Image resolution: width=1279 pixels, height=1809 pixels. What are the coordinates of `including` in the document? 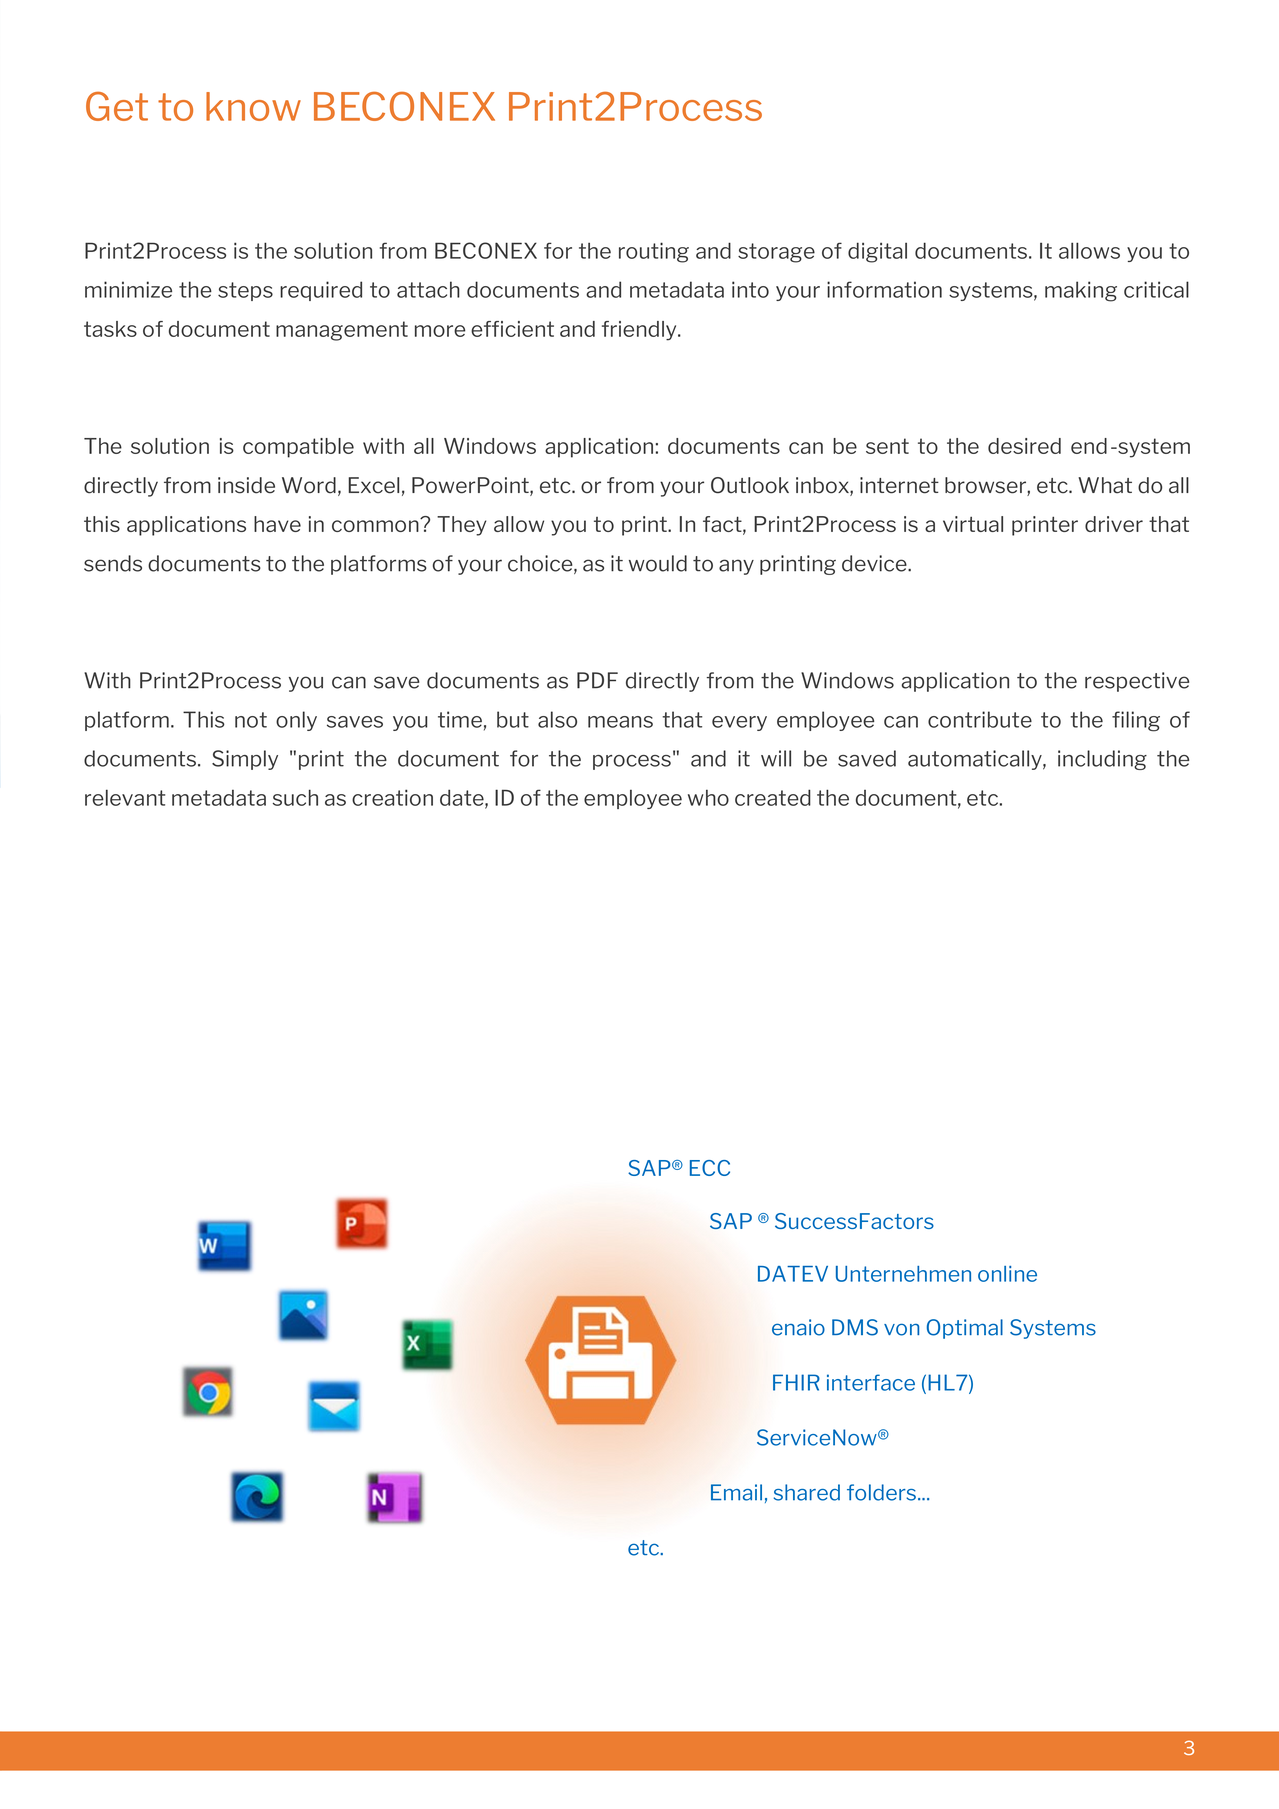 It's located at (1102, 760).
